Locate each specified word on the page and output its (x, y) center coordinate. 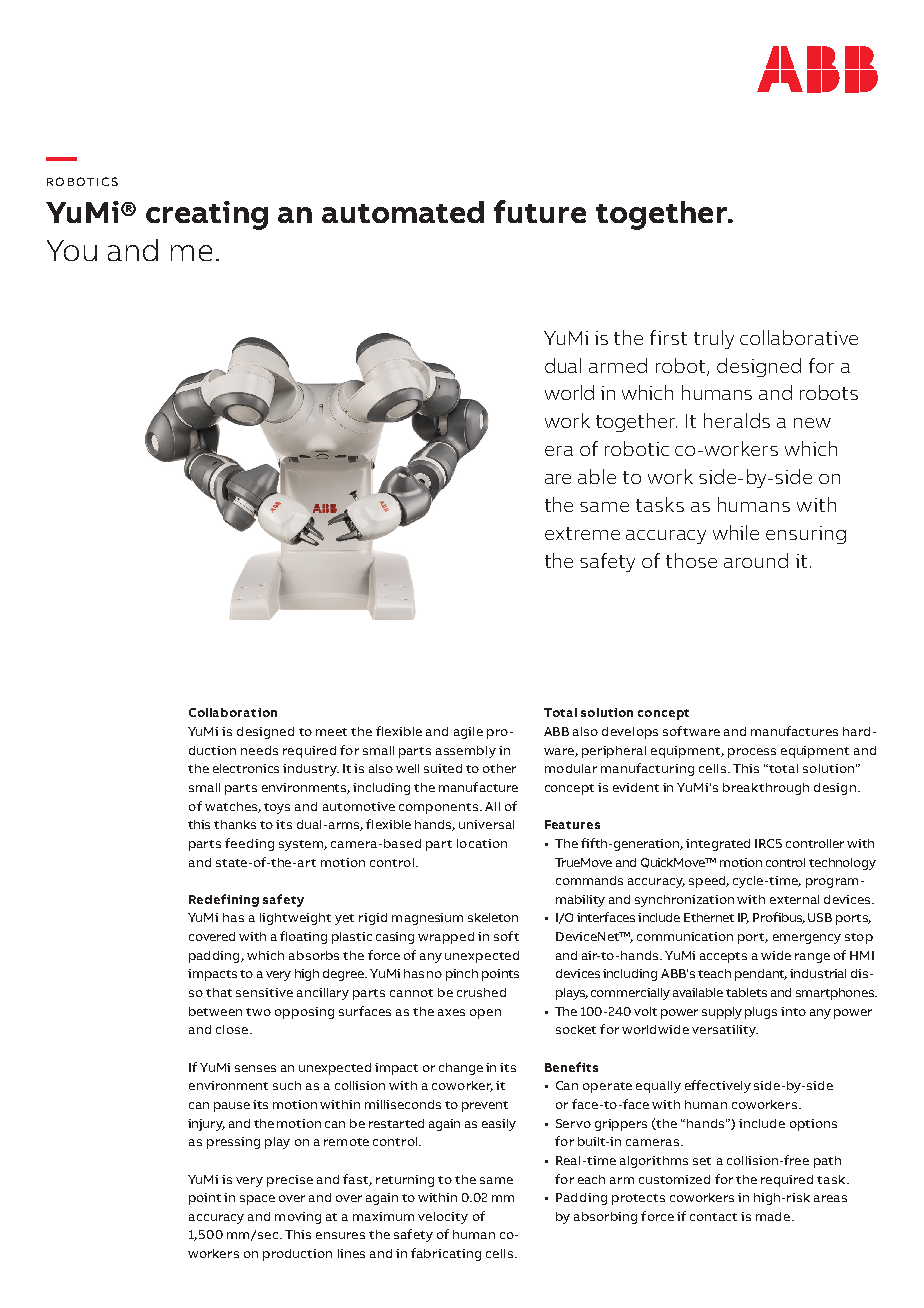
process (752, 753)
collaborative (799, 337)
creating (207, 215)
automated (403, 212)
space (257, 1200)
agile (468, 733)
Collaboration (233, 712)
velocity (443, 1218)
